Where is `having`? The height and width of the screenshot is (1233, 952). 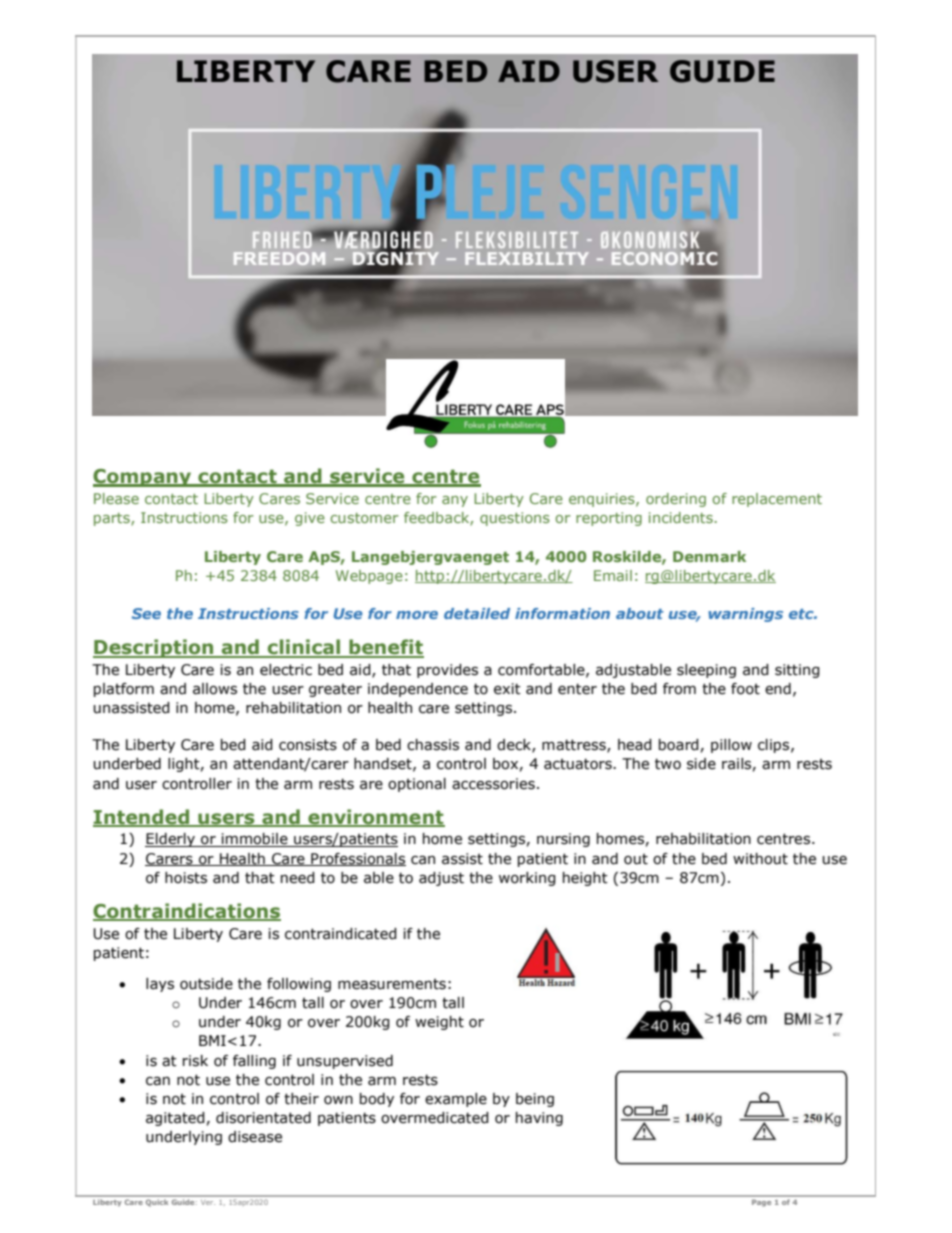
having is located at coordinates (539, 1119).
